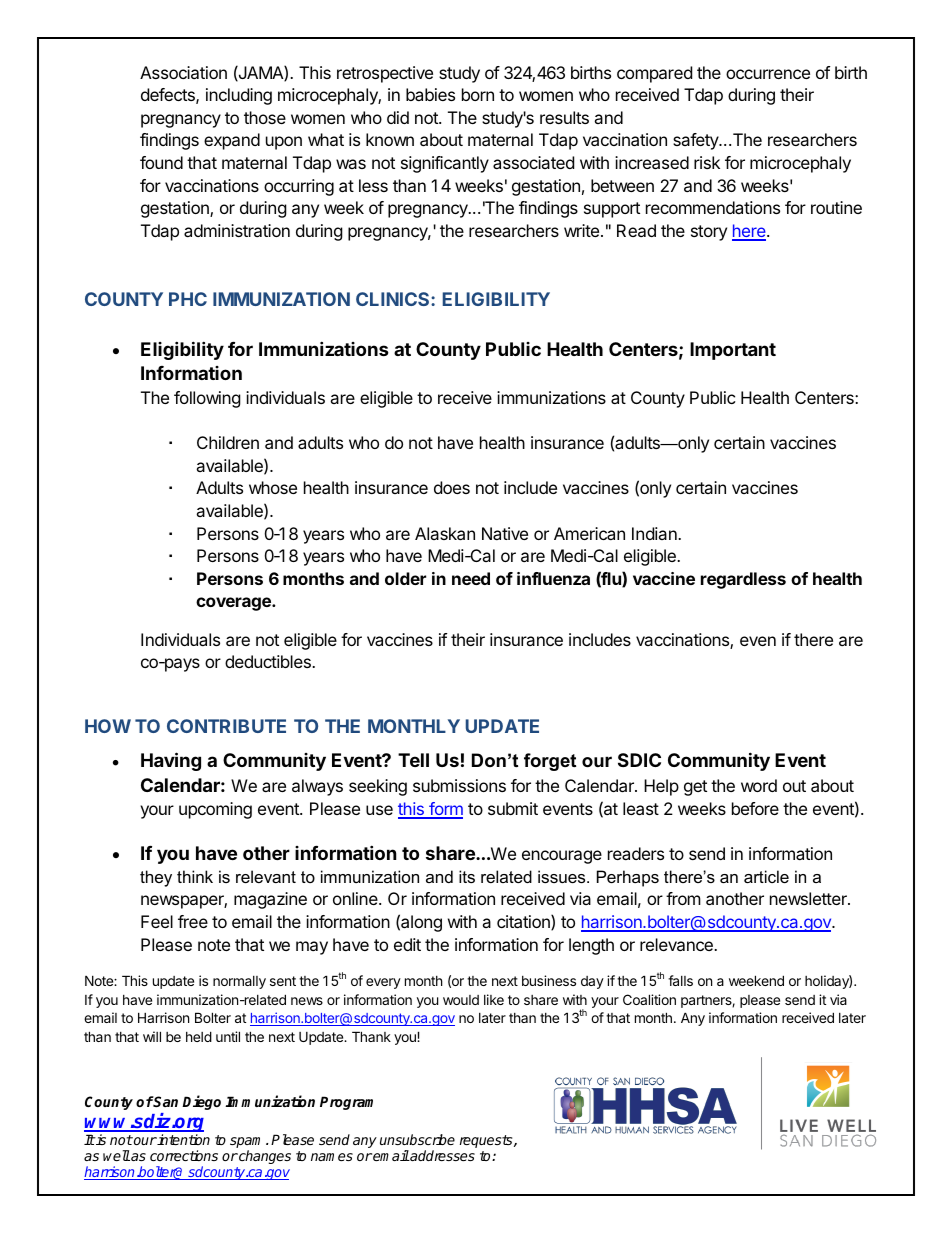  What do you see at coordinates (768, 74) in the image?
I see `occurrence` at bounding box center [768, 74].
